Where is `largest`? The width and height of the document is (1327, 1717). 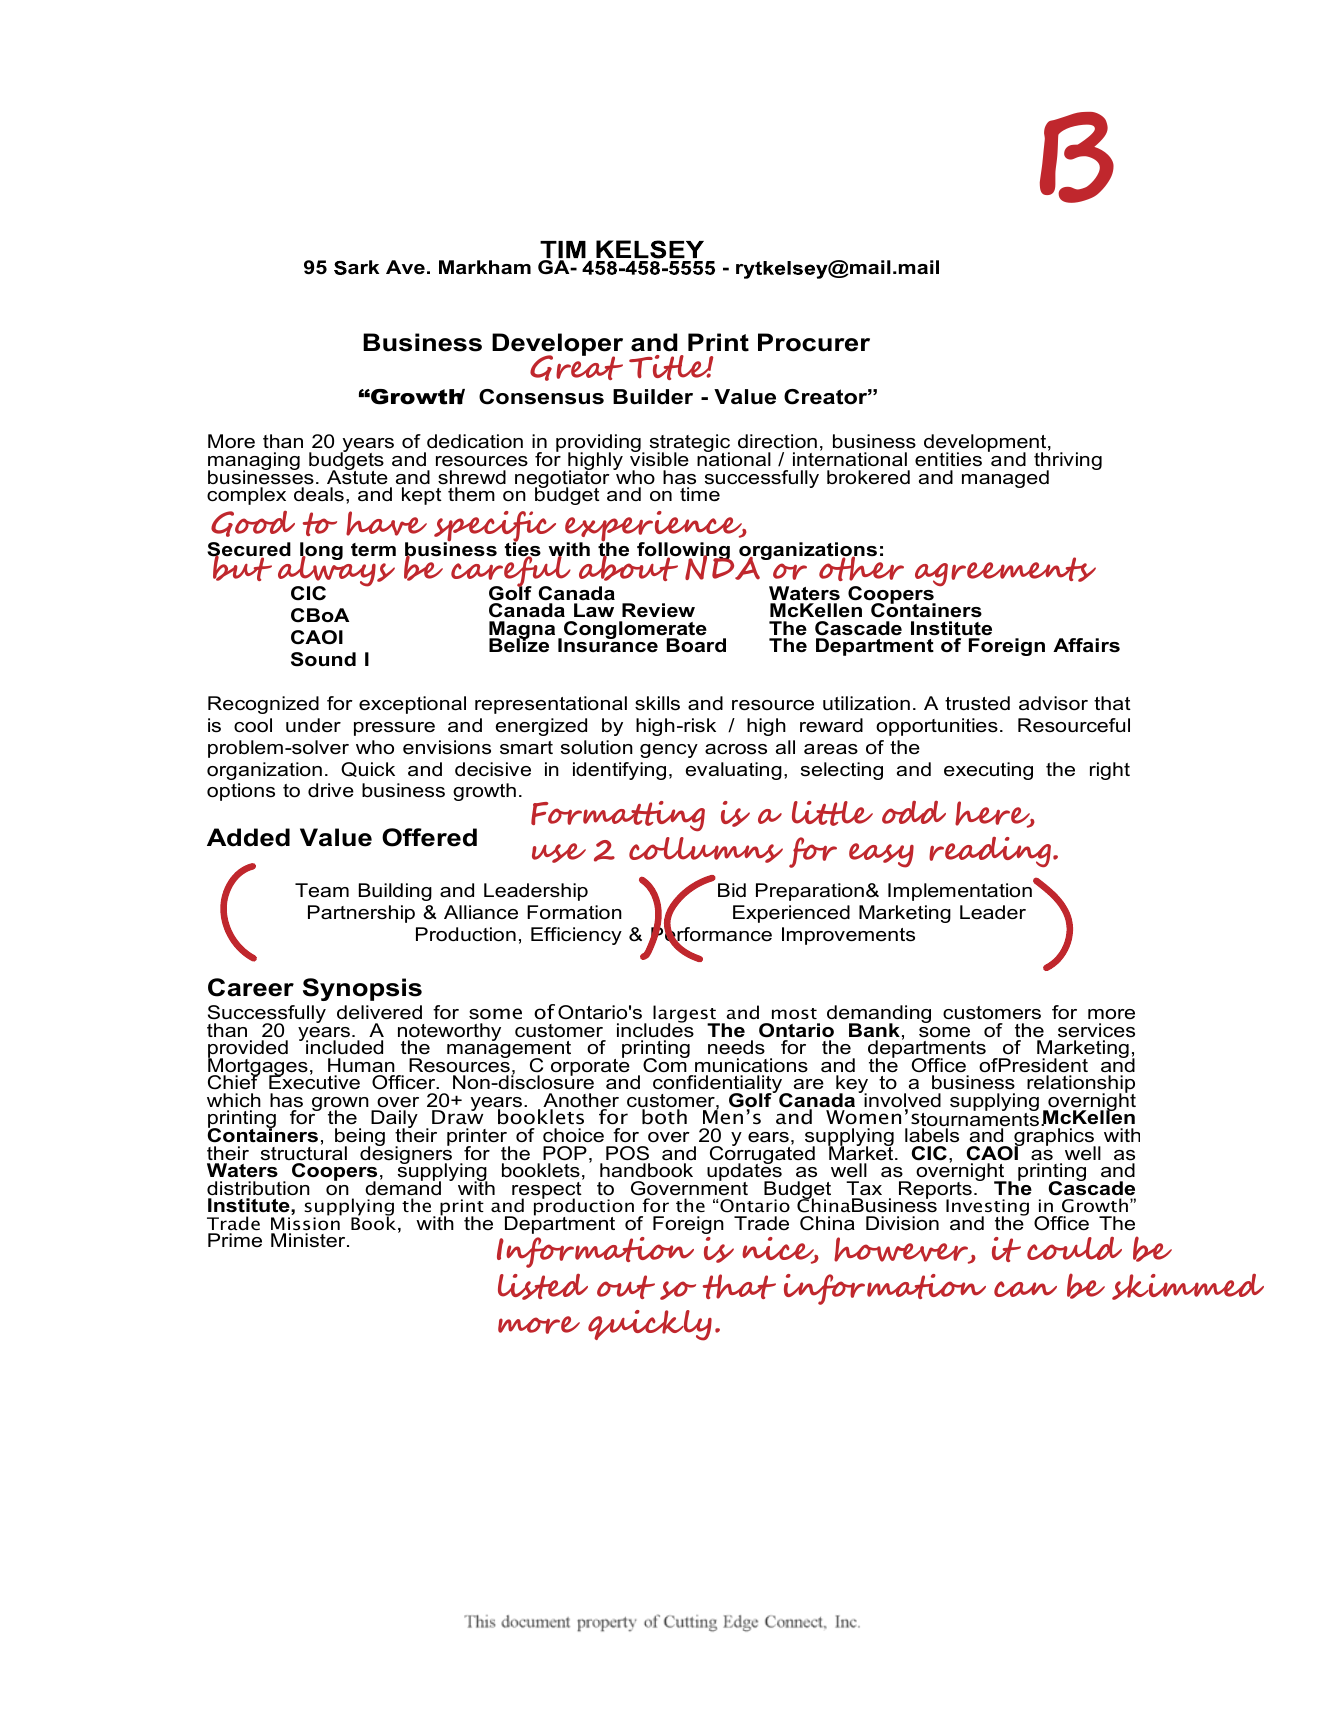 largest is located at coordinates (685, 1015).
